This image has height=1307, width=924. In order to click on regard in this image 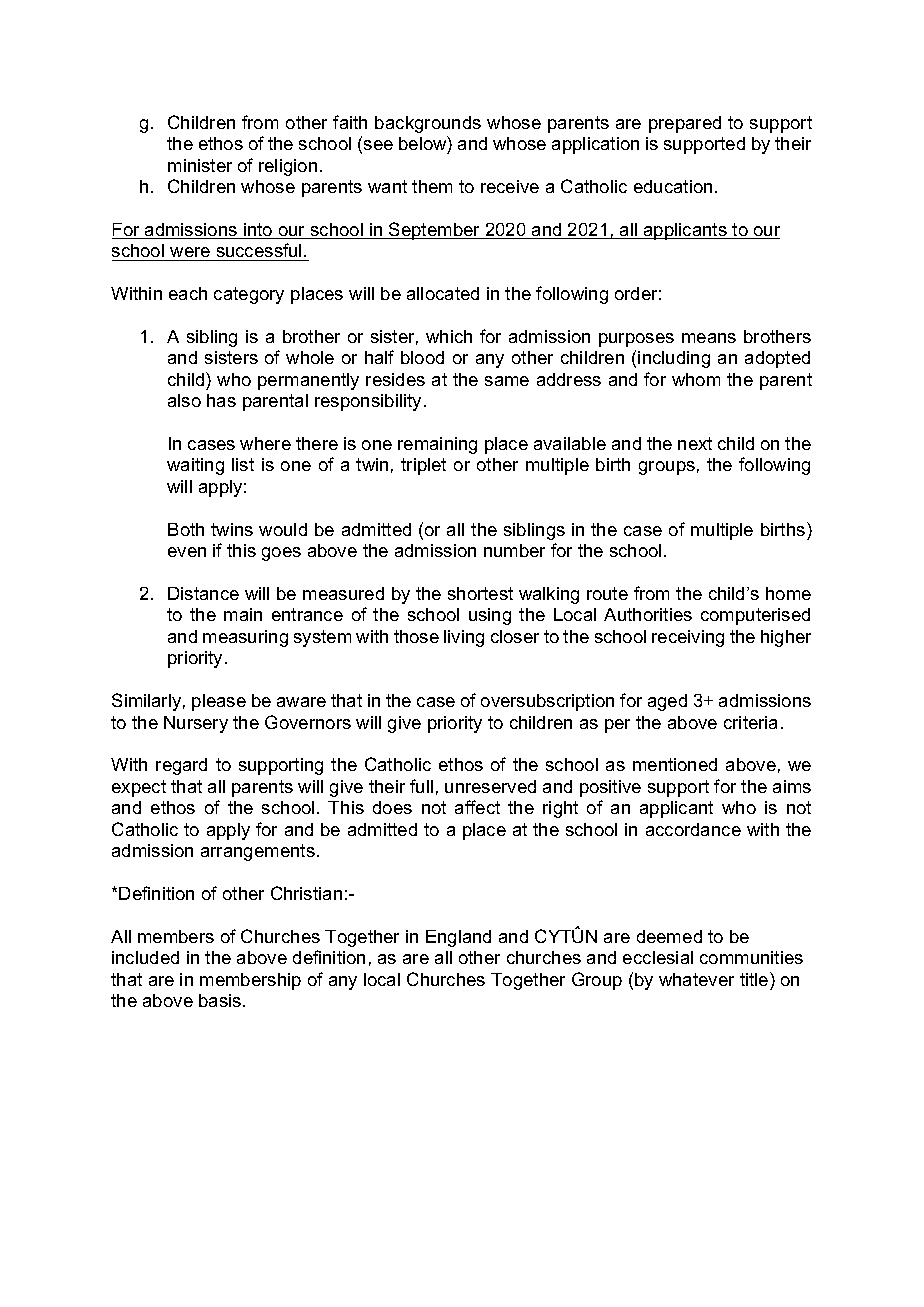, I will do `click(181, 766)`.
